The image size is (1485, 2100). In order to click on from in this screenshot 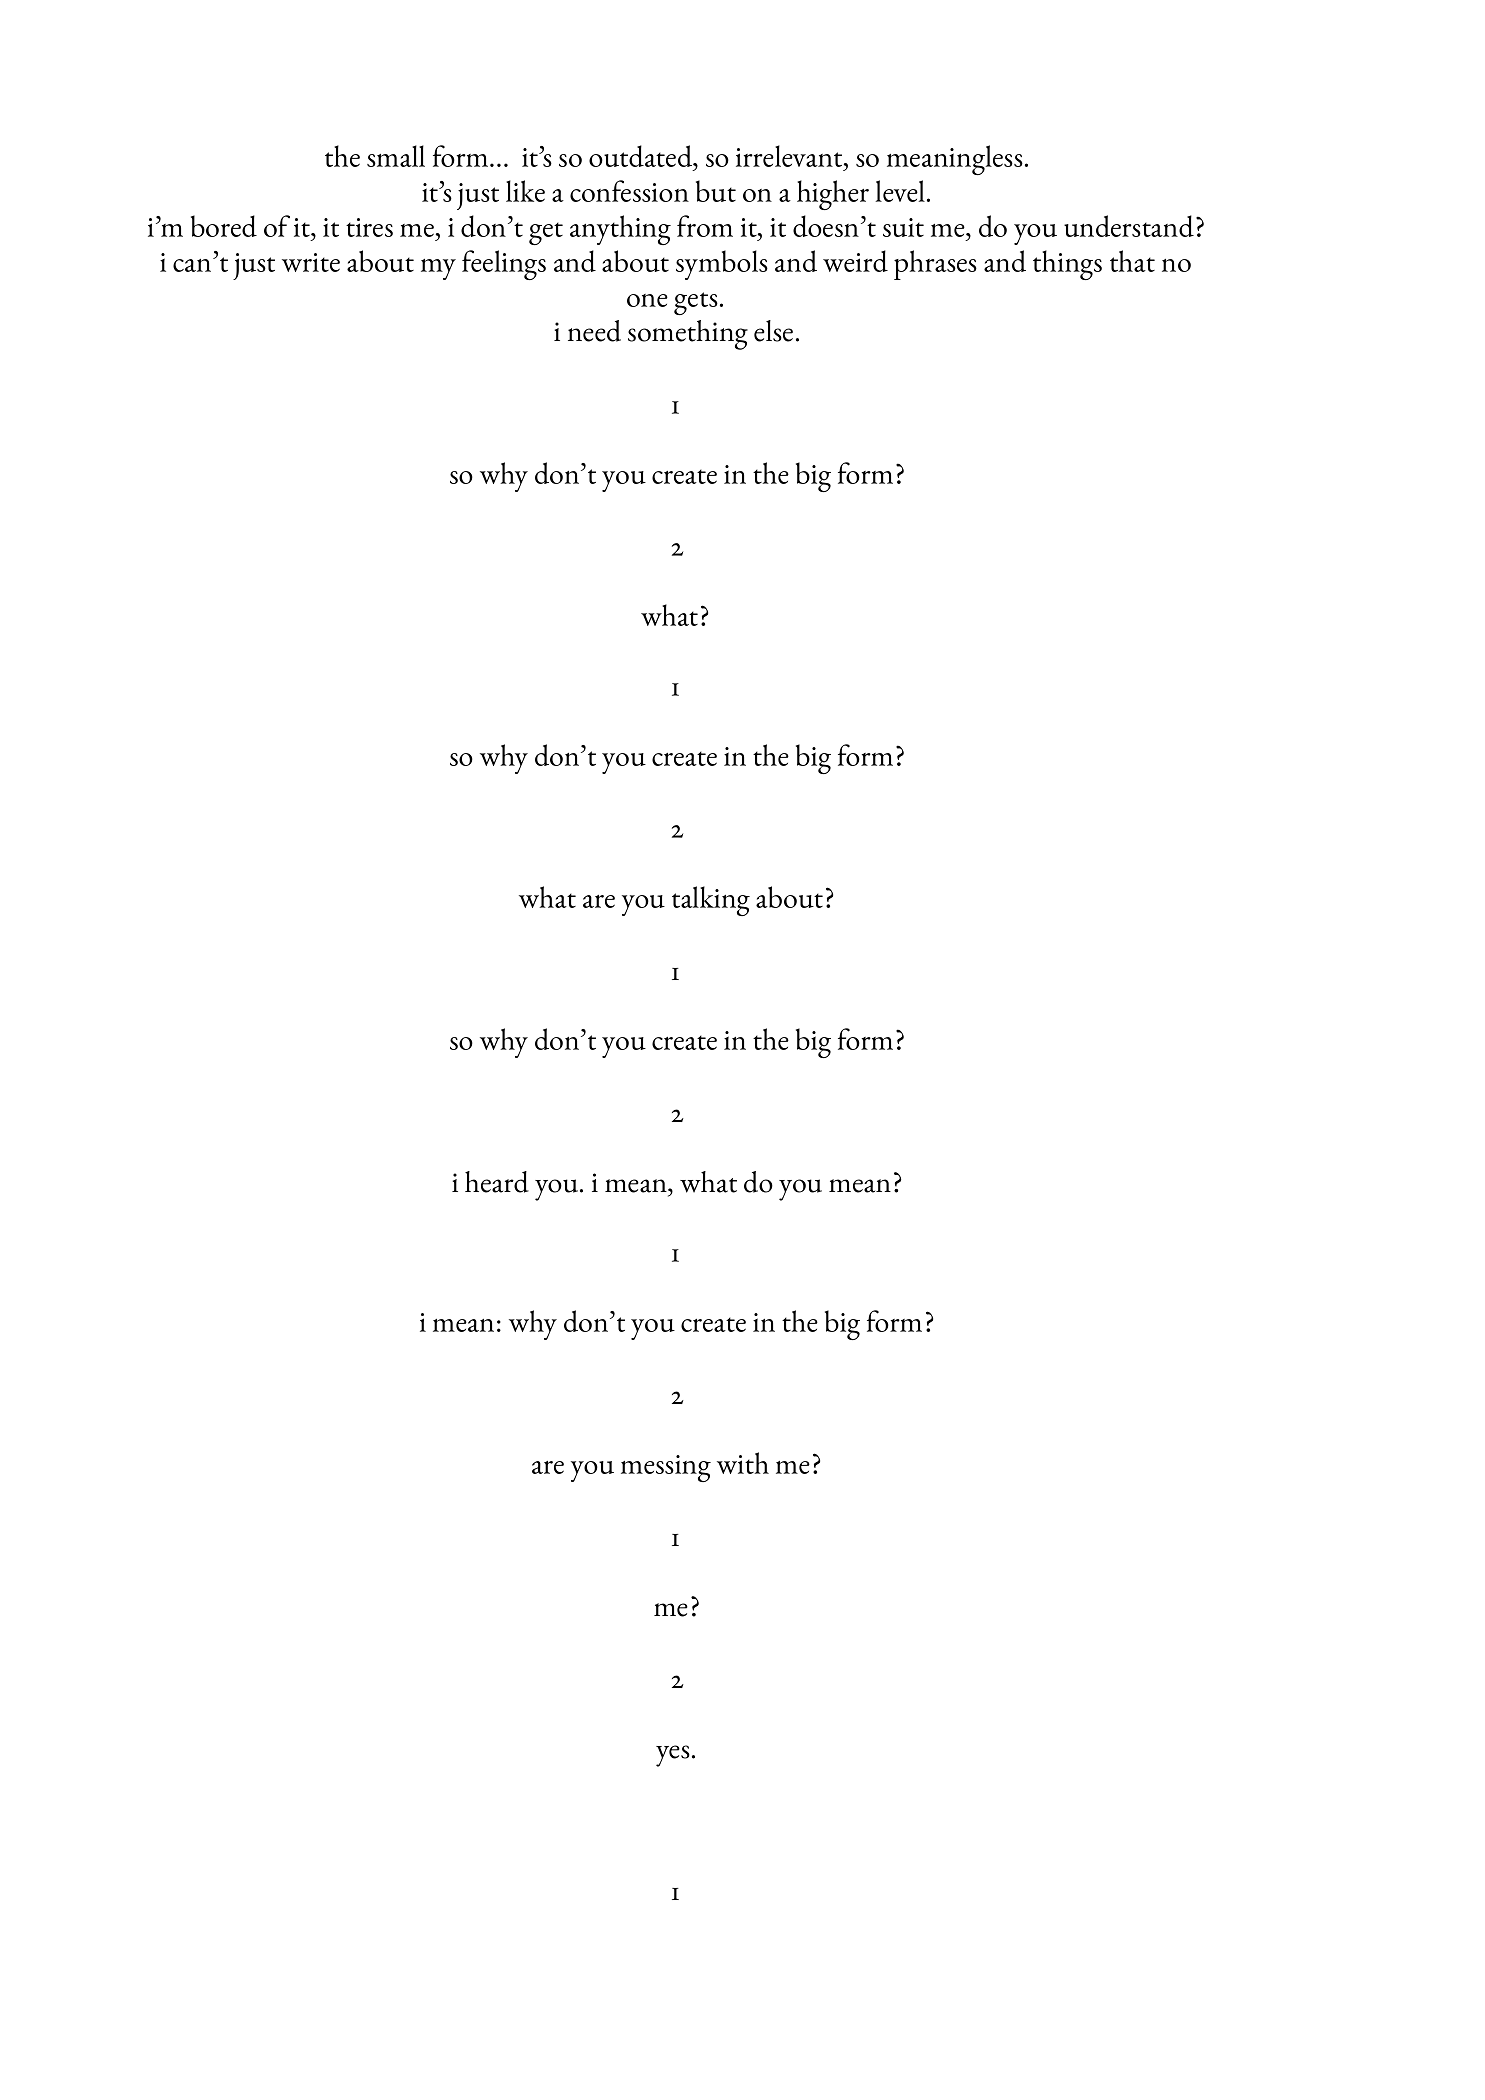, I will do `click(705, 226)`.
